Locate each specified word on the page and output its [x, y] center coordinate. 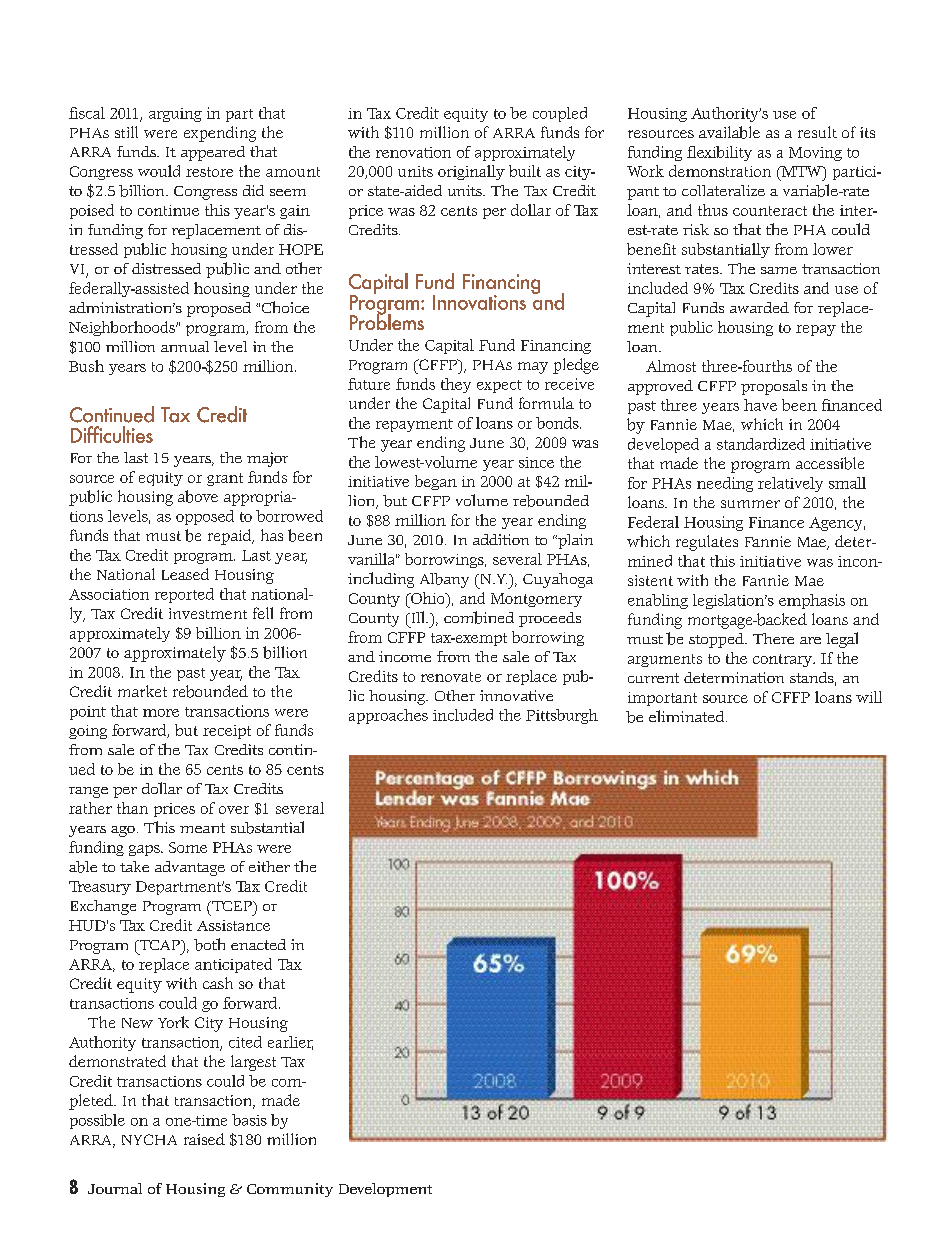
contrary [784, 660]
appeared [213, 153]
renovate [451, 677]
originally [471, 172]
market [142, 691]
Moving [815, 154]
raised [204, 1139]
